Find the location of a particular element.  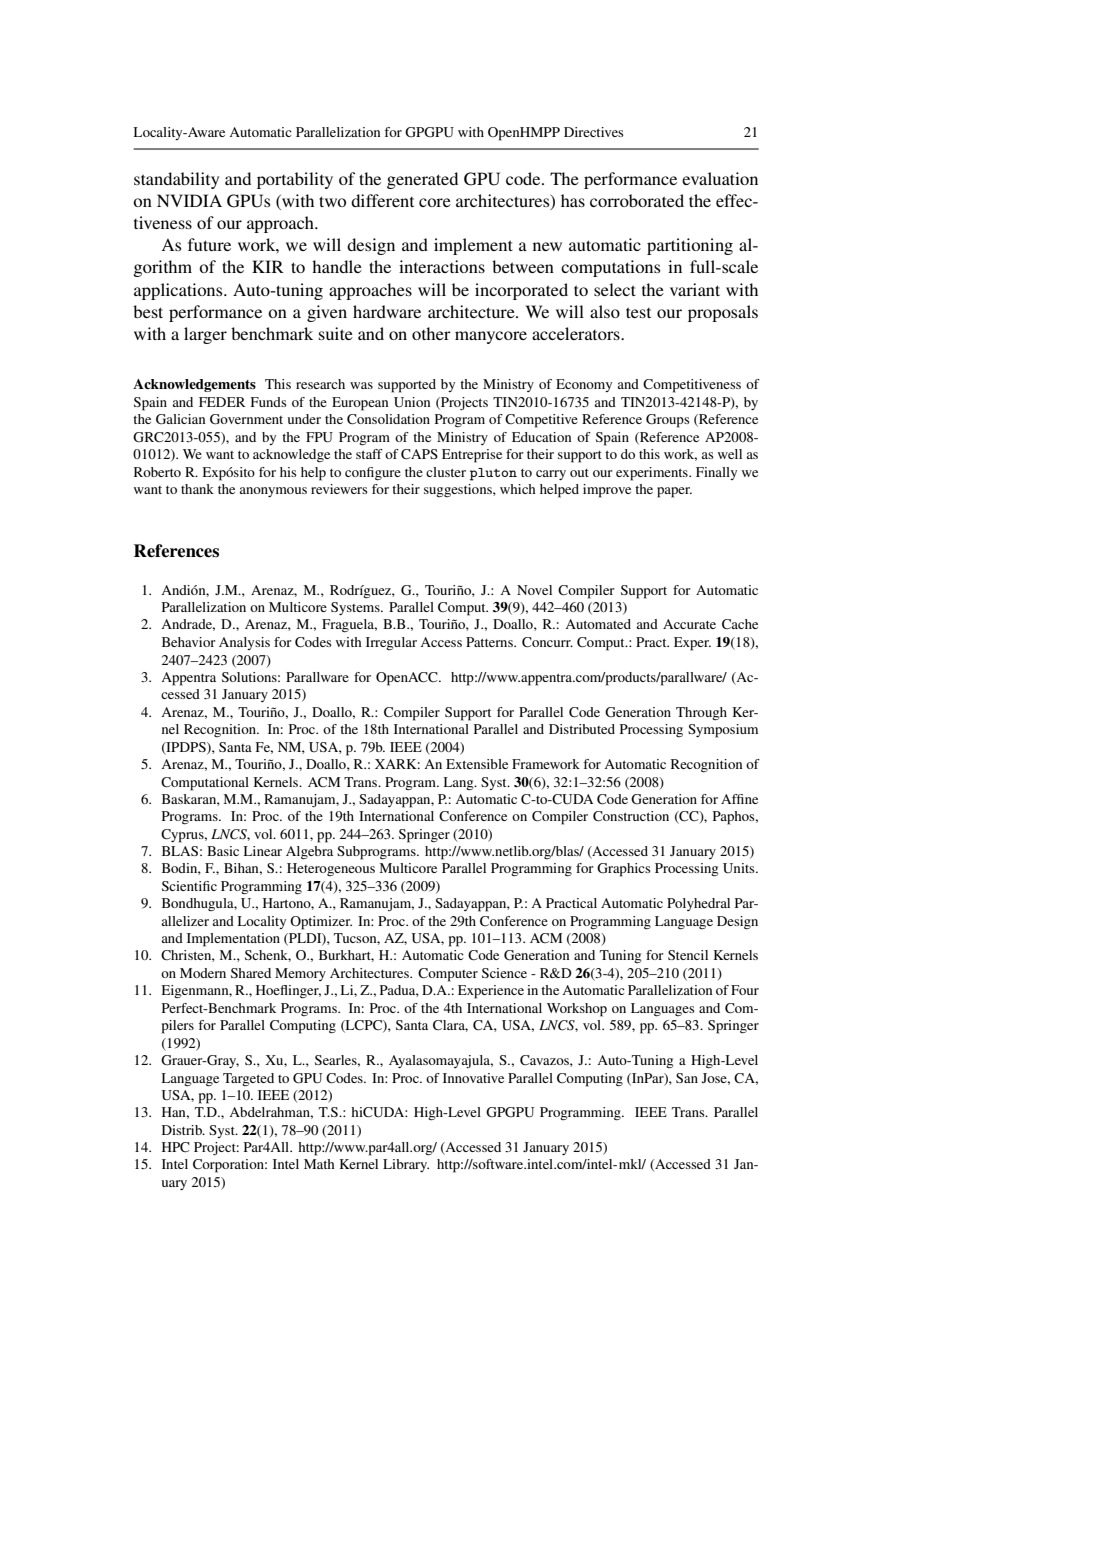

cluster is located at coordinates (446, 472).
